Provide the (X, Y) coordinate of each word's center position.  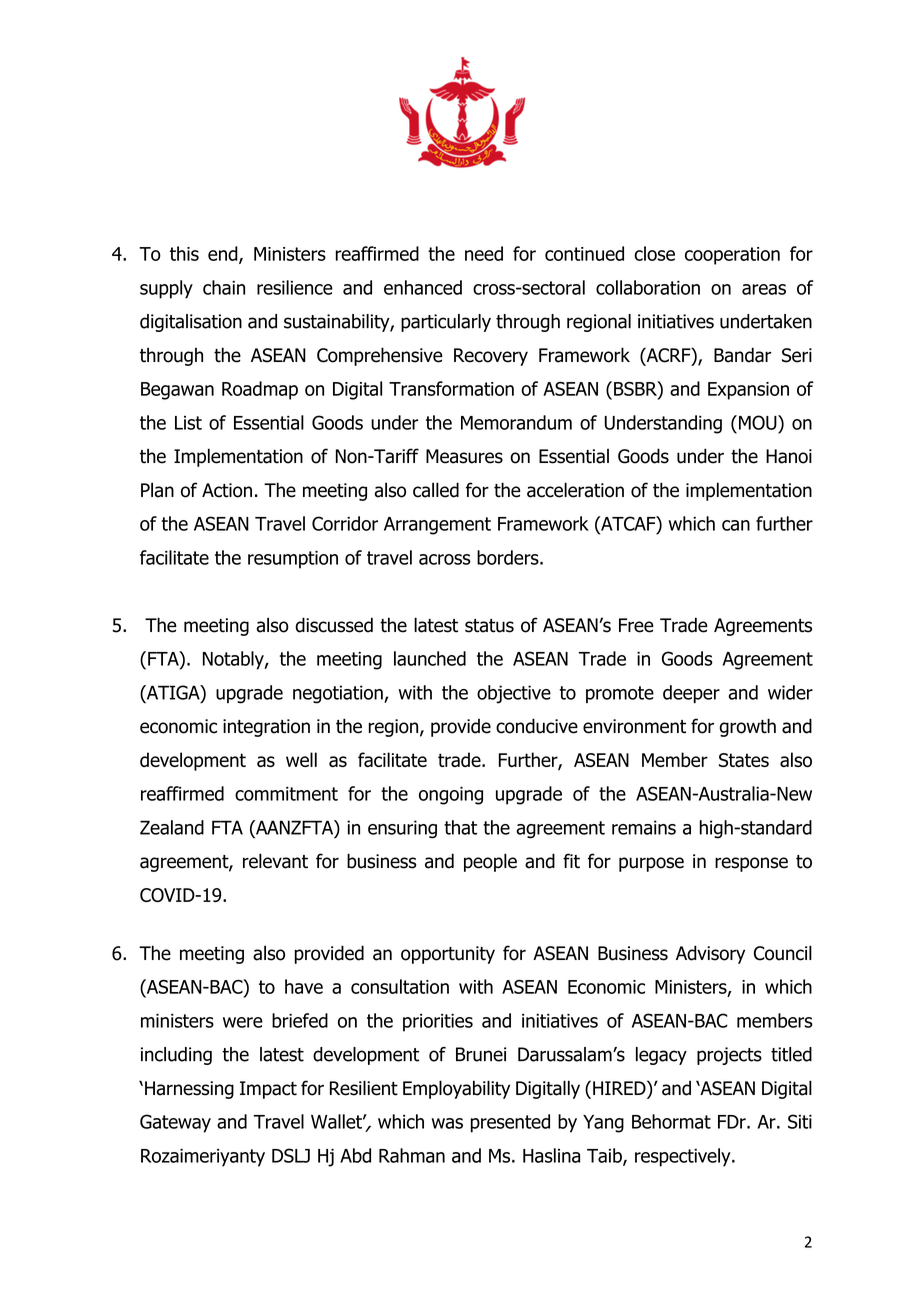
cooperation (732, 256)
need (484, 253)
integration (266, 728)
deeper (691, 694)
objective (514, 694)
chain (224, 287)
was (447, 1123)
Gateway (175, 1123)
